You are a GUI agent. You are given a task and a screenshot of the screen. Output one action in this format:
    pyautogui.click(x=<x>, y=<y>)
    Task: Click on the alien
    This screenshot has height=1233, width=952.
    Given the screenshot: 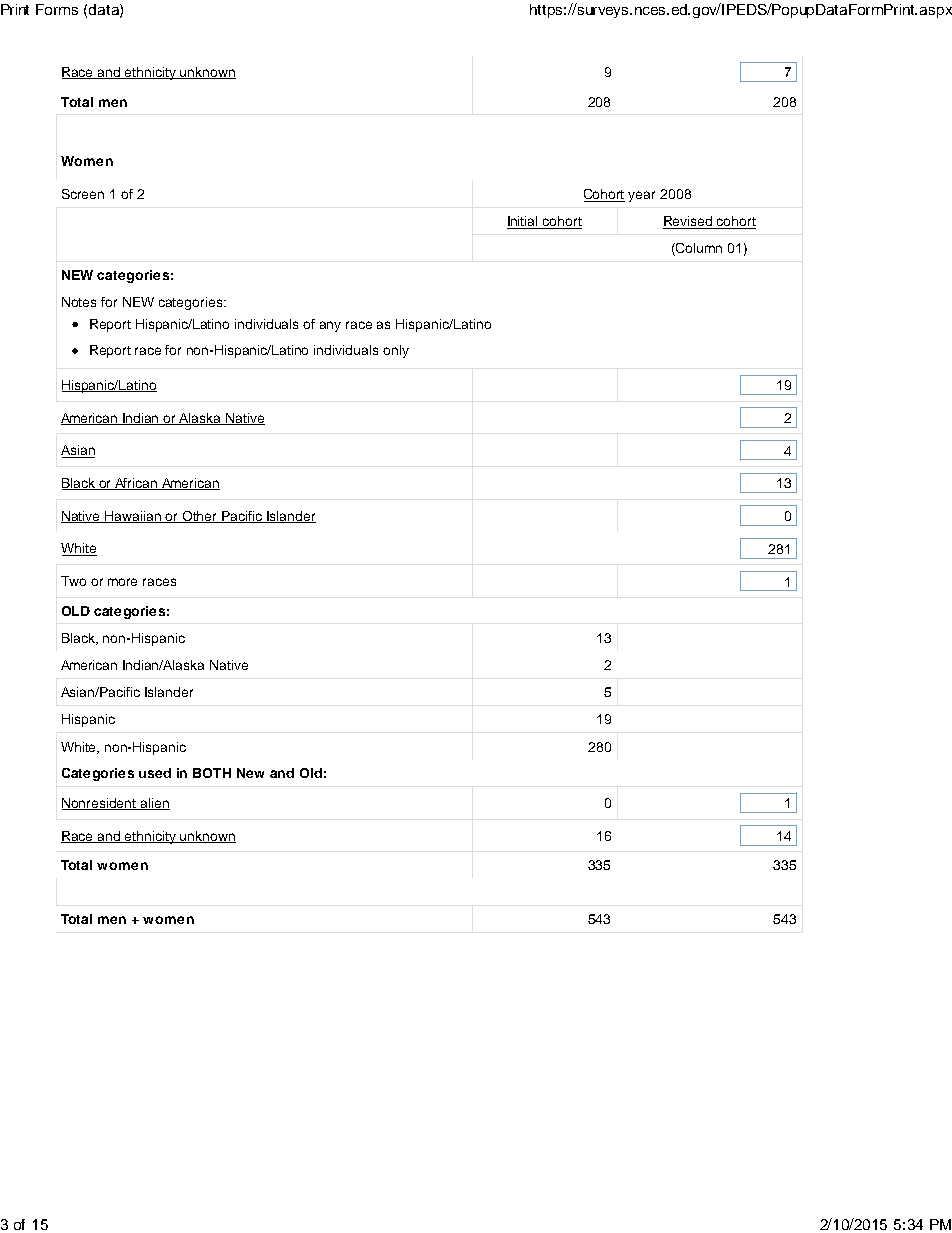 What is the action you would take?
    pyautogui.click(x=154, y=804)
